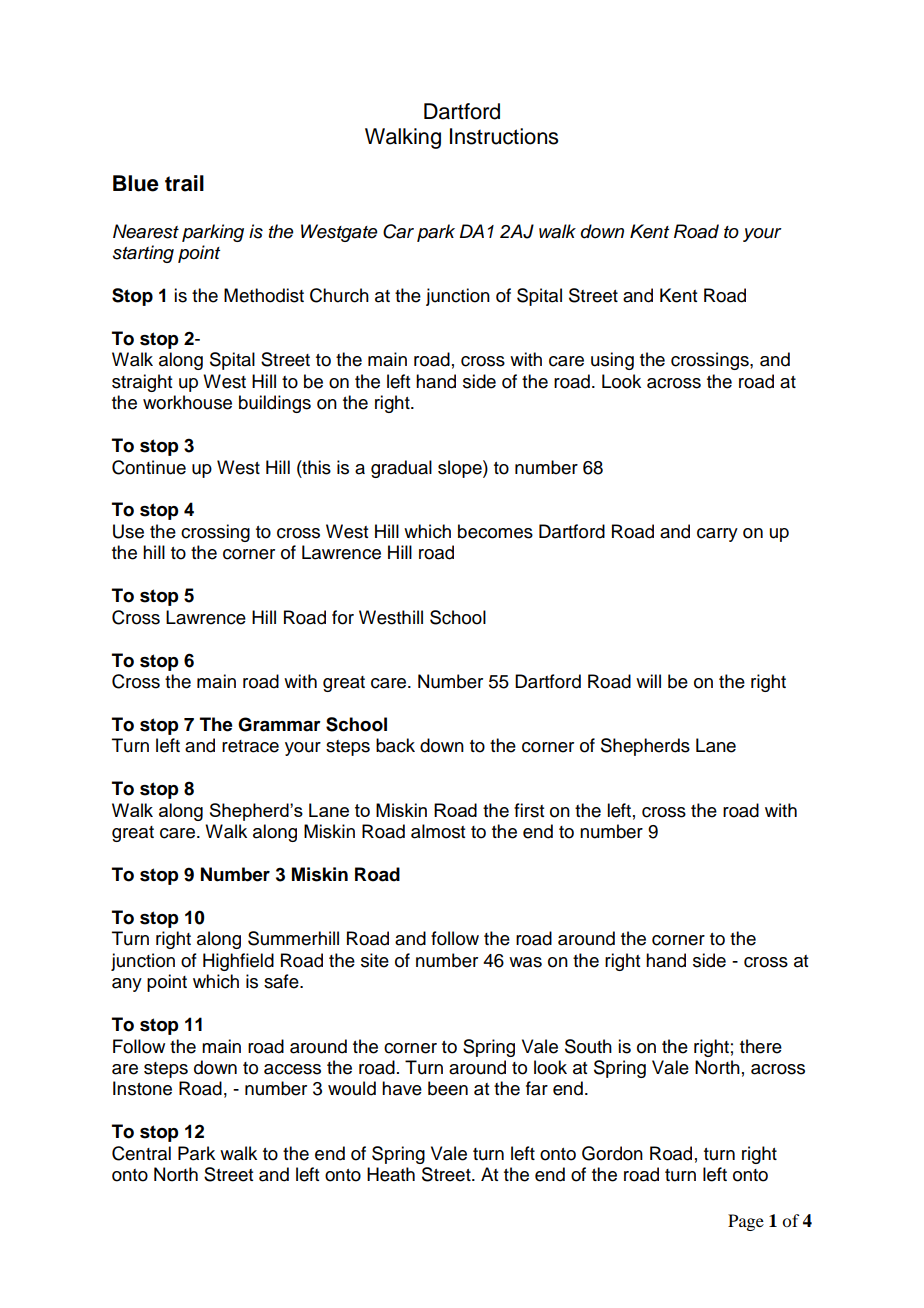  Describe the element at coordinates (395, 745) in the document. I see `back` at that location.
